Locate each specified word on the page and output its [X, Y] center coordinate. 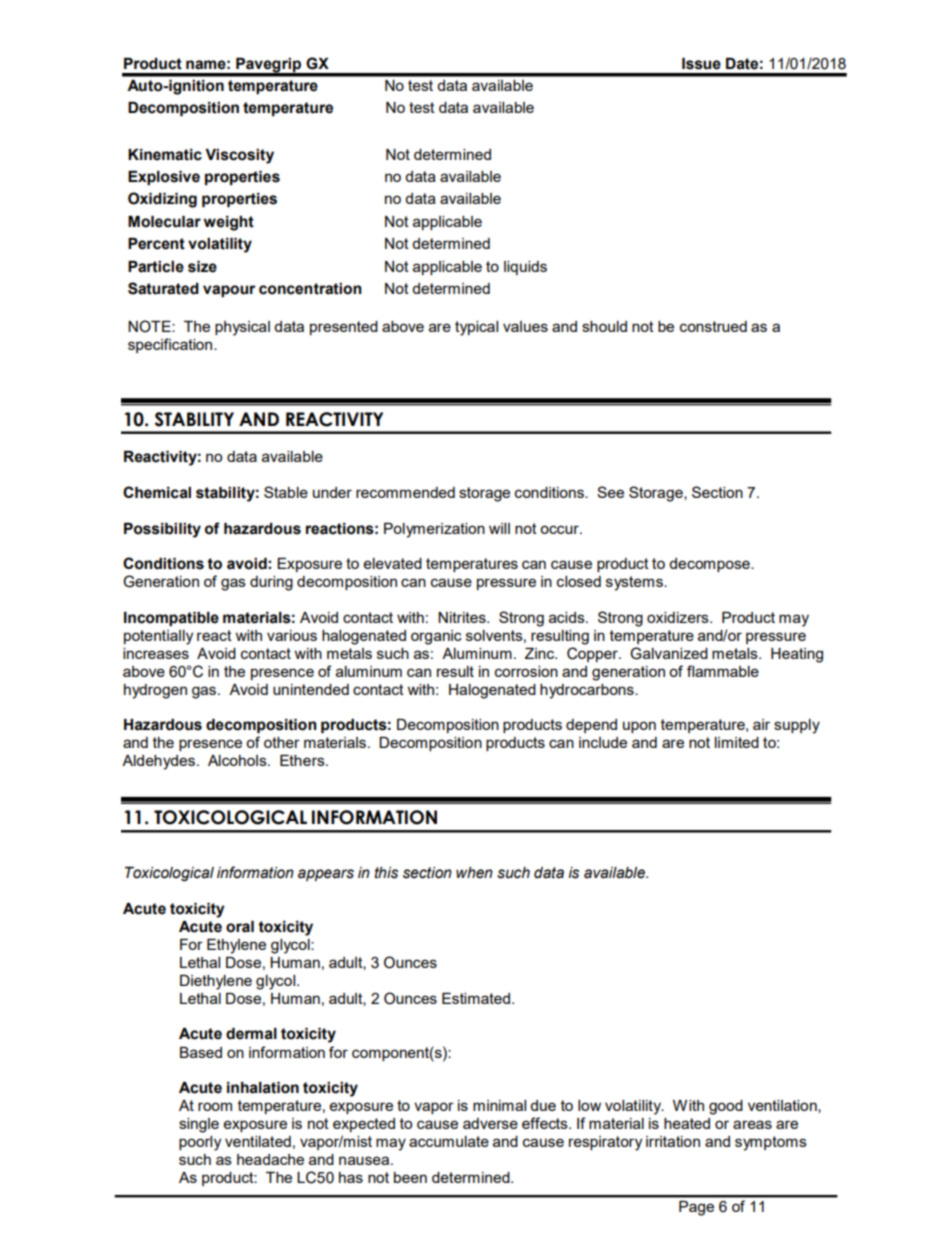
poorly [200, 1143]
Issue [701, 64]
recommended [405, 492]
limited [737, 742]
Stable [286, 492]
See [610, 492]
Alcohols [238, 760]
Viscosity [239, 156]
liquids [525, 268]
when [474, 873]
